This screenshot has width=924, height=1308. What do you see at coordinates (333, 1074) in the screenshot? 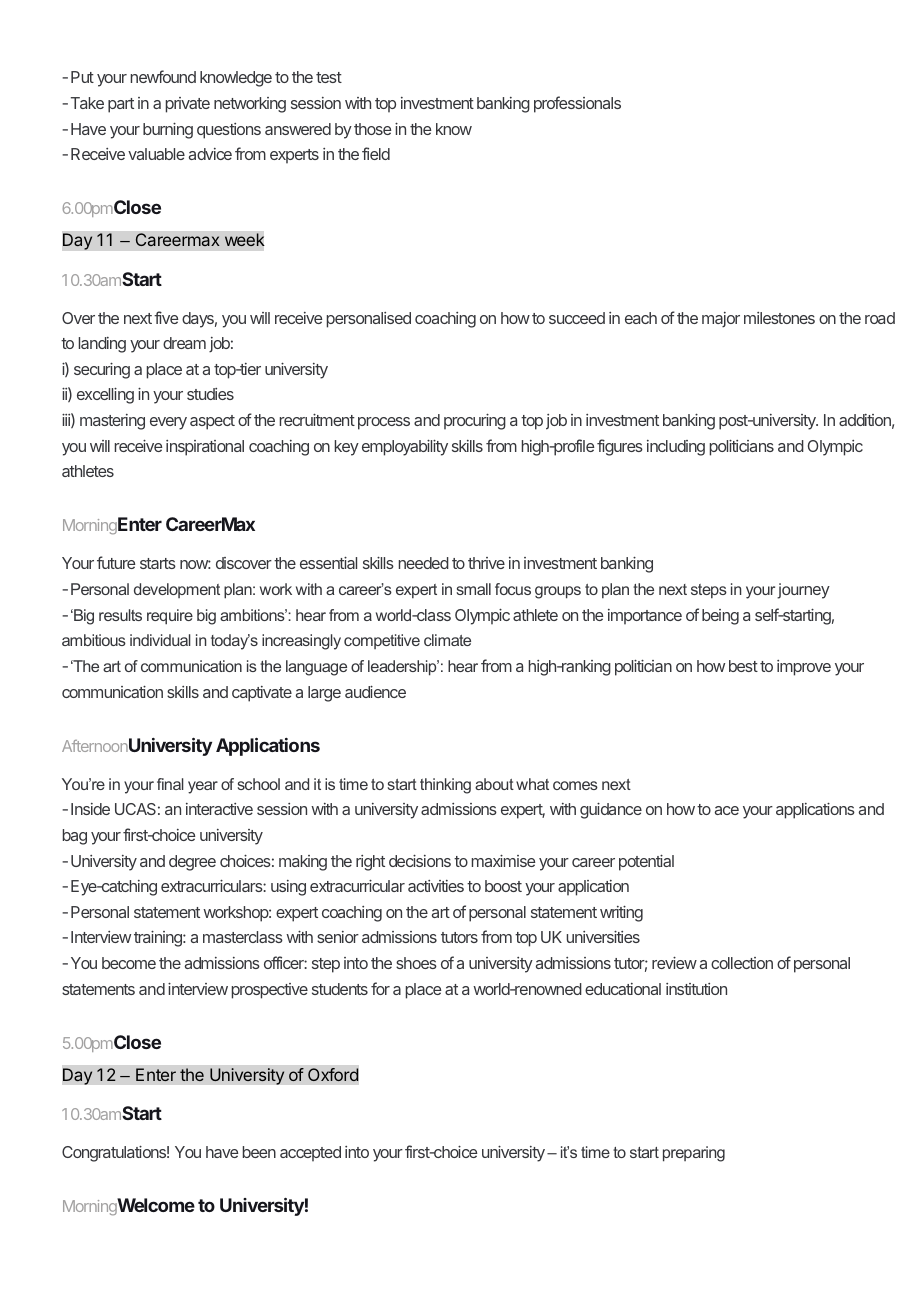
I see `Oxford` at bounding box center [333, 1074].
